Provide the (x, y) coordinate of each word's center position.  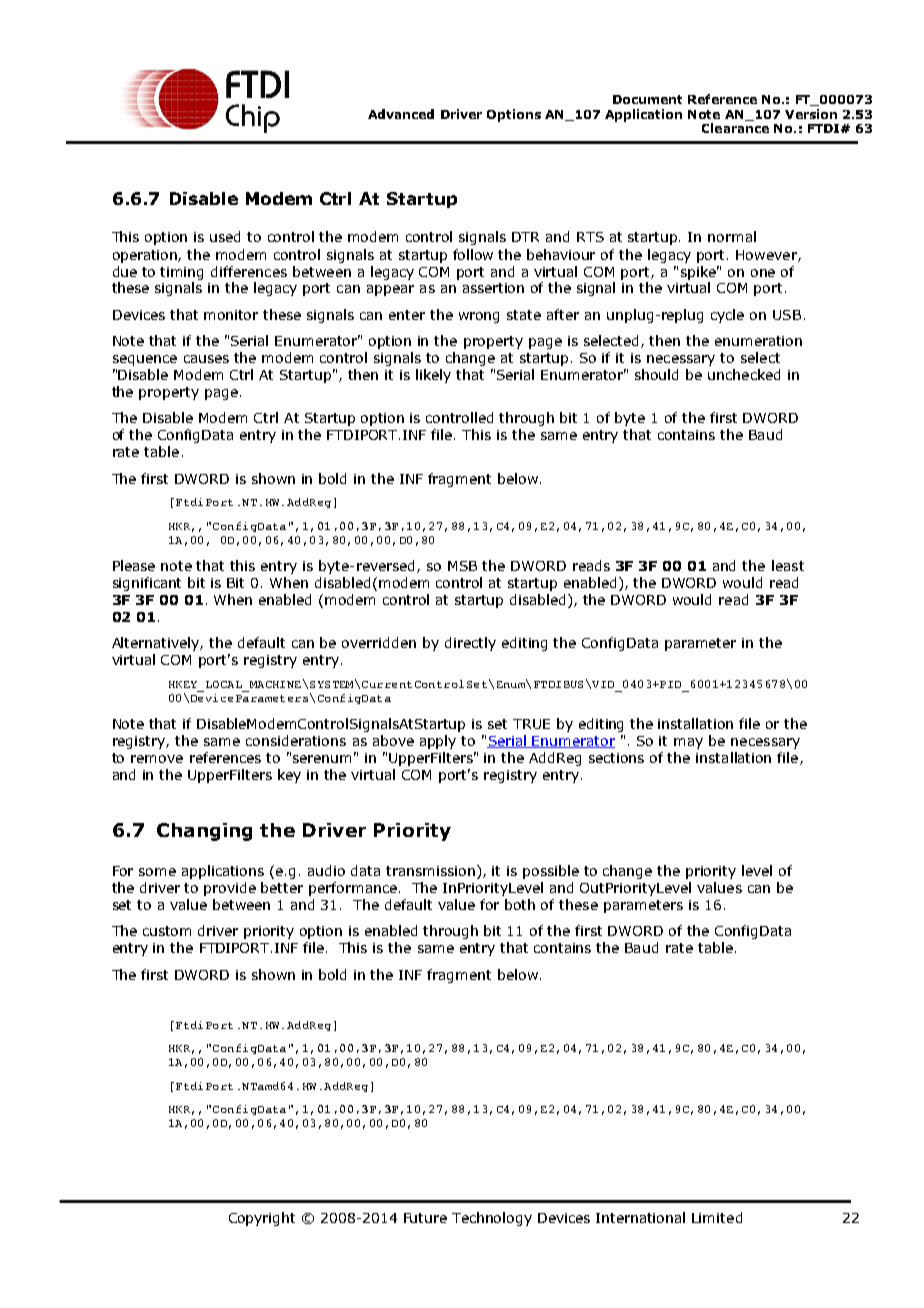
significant (147, 584)
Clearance (735, 128)
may (688, 743)
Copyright (262, 1219)
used (225, 236)
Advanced (401, 114)
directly (470, 644)
